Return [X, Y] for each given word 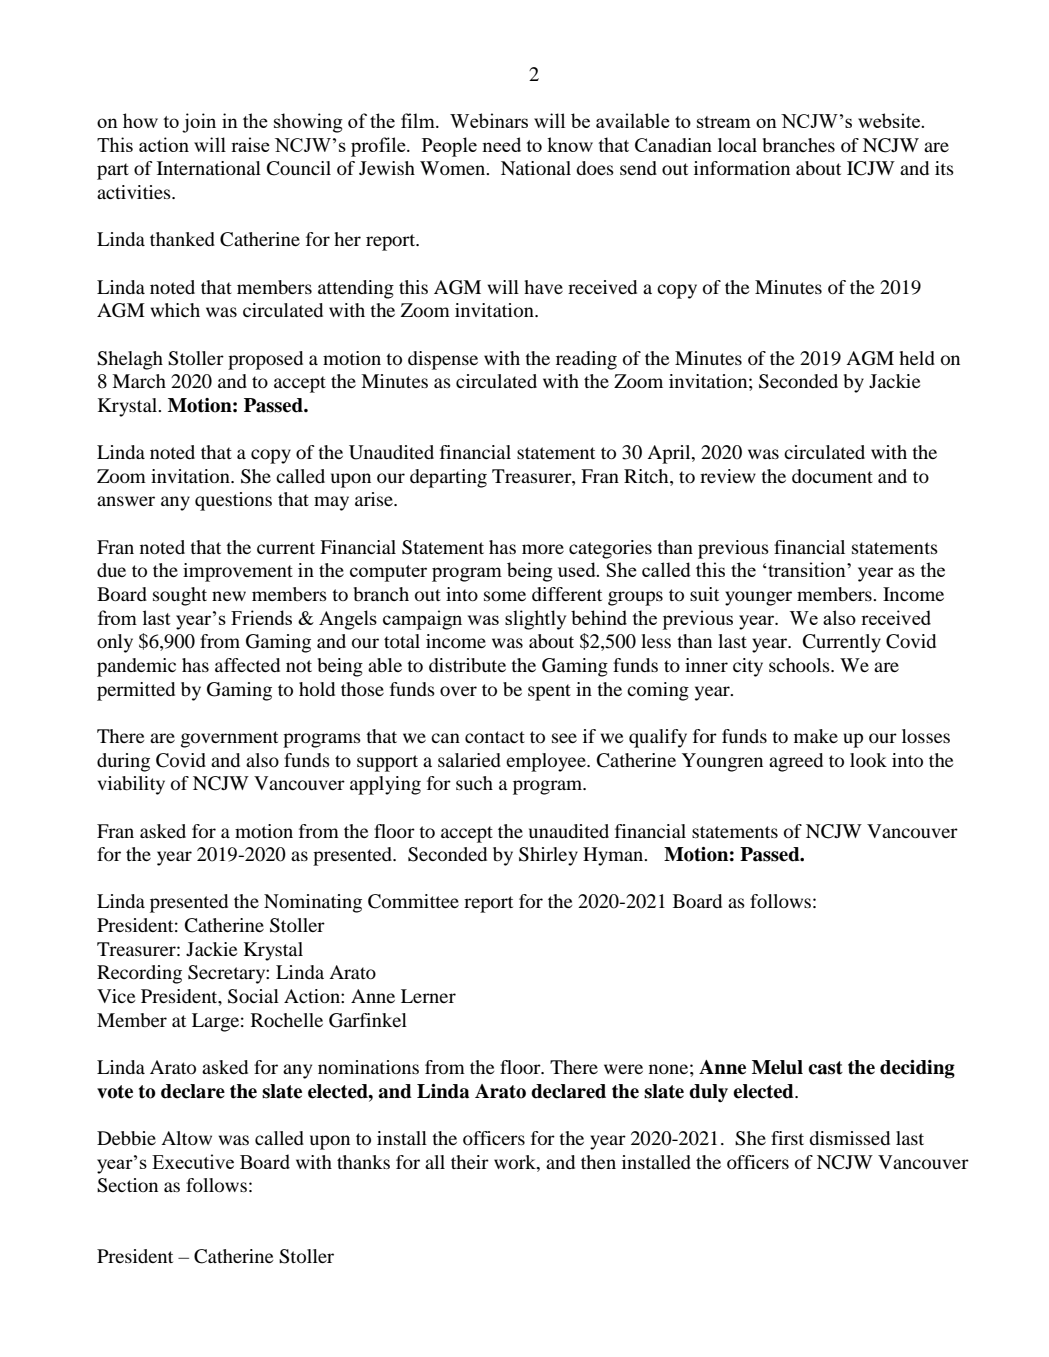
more [543, 549]
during [123, 762]
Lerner [428, 996]
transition [807, 569]
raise [250, 144]
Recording [139, 974]
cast [825, 1068]
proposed [265, 360]
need [501, 144]
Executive [193, 1161]
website [890, 120]
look [868, 760]
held [917, 358]
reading [586, 360]
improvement [238, 572]
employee [547, 762]
